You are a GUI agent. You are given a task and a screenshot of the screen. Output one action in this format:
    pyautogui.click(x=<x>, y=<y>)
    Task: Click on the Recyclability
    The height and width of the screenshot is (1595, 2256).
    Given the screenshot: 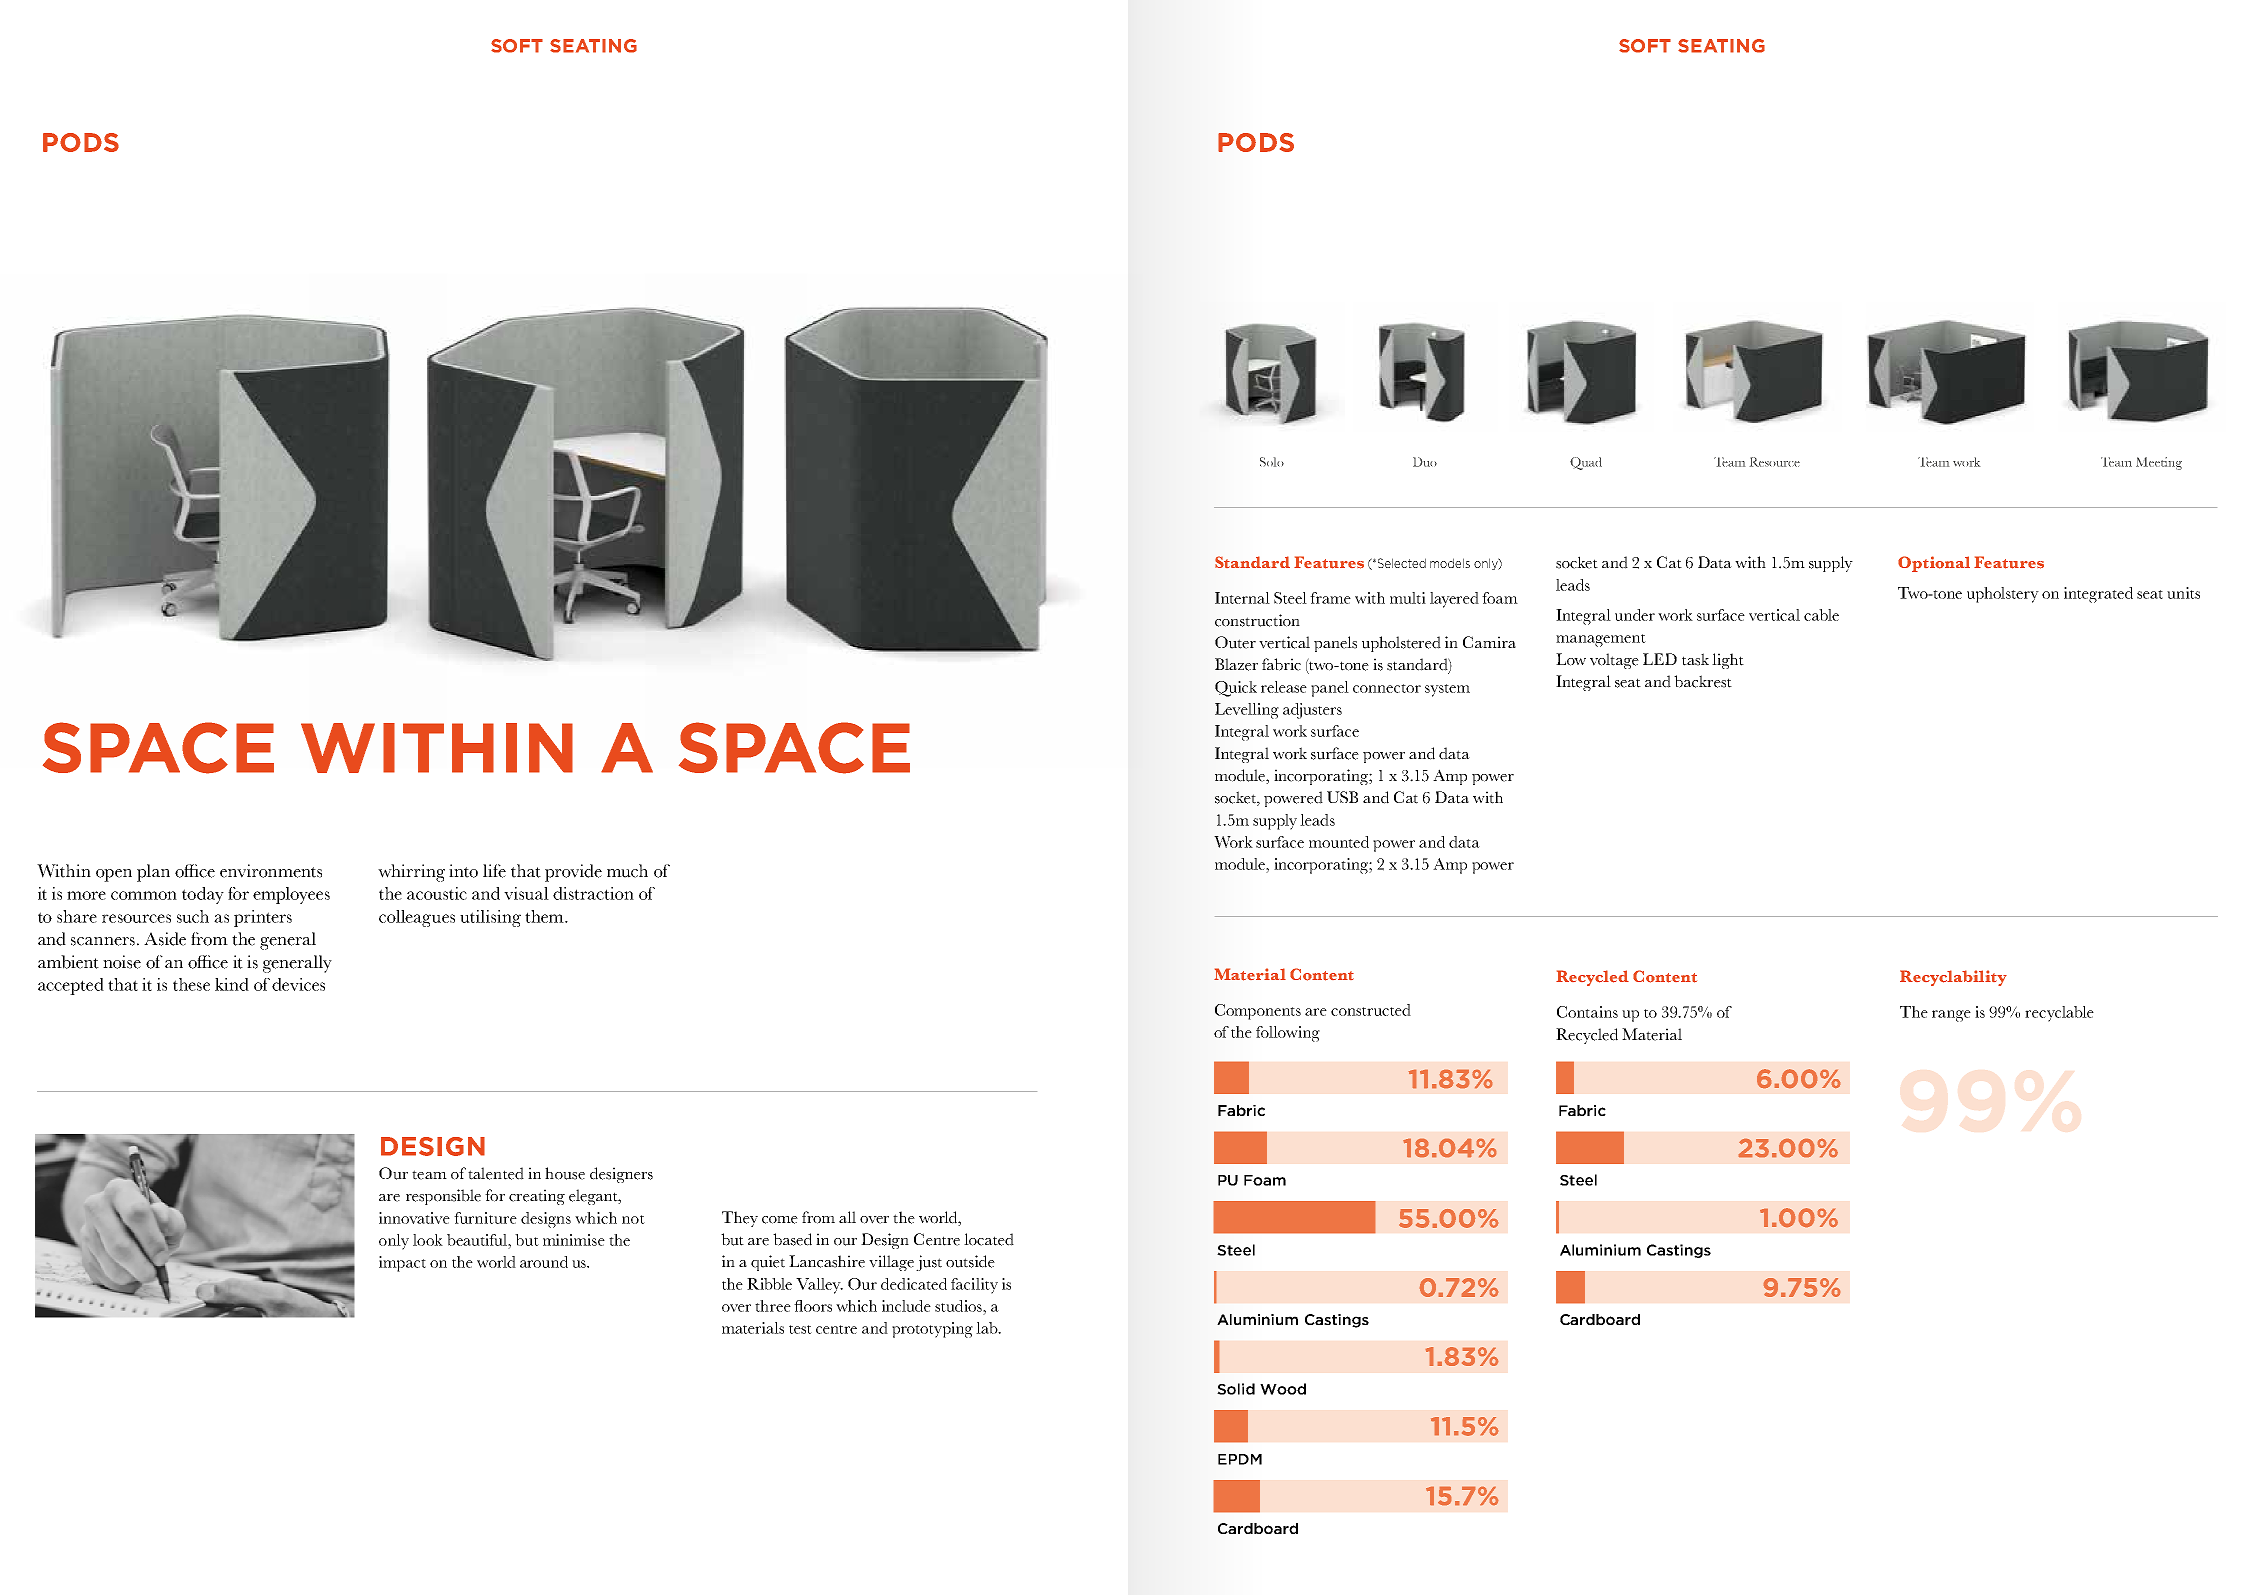 What is the action you would take?
    pyautogui.click(x=1953, y=978)
